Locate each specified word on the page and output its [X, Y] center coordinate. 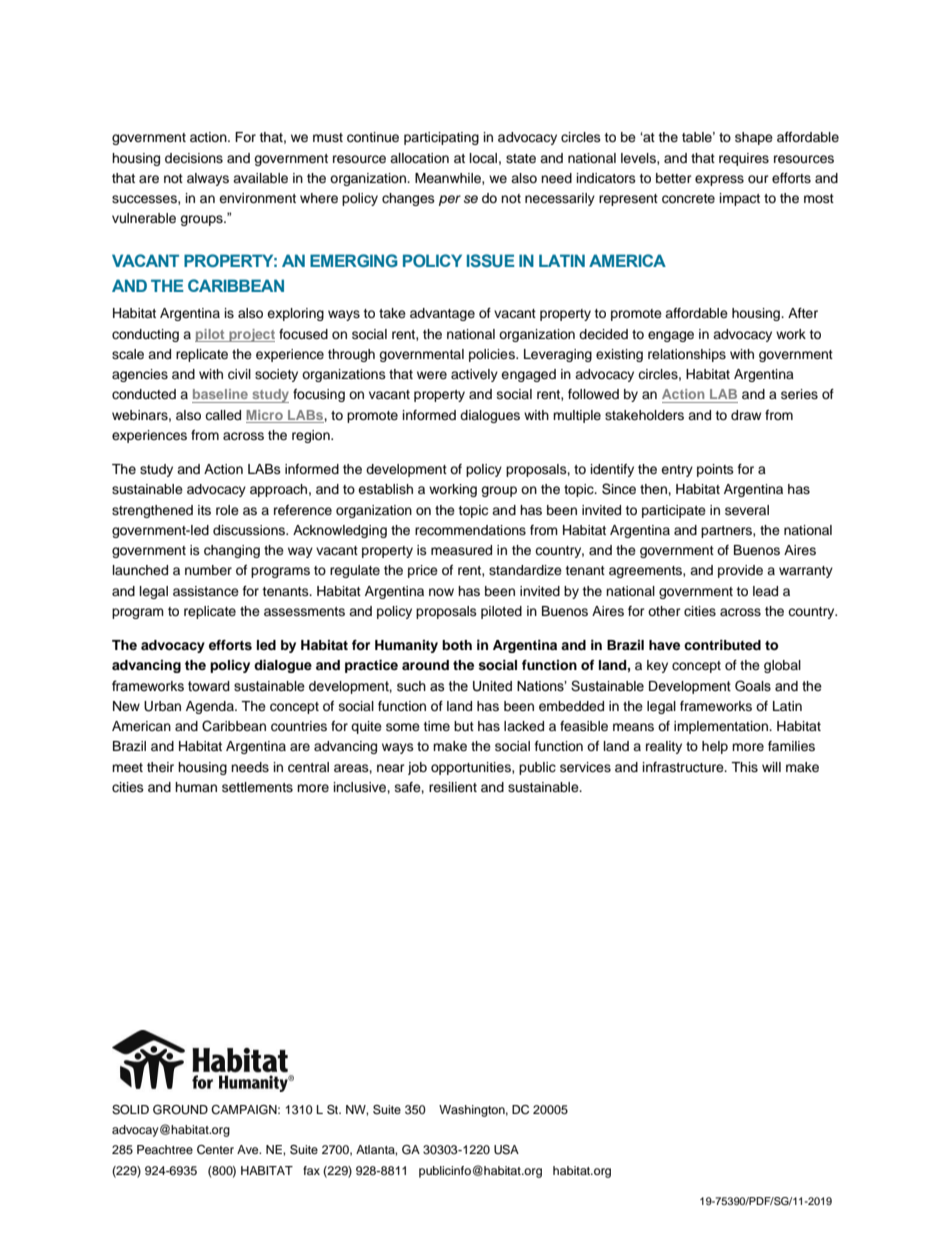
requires [744, 159]
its [204, 510]
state [521, 158]
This [744, 767]
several [747, 510]
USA [506, 1150]
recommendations [470, 530]
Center [215, 1150]
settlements [257, 787]
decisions [194, 158]
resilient [453, 787]
